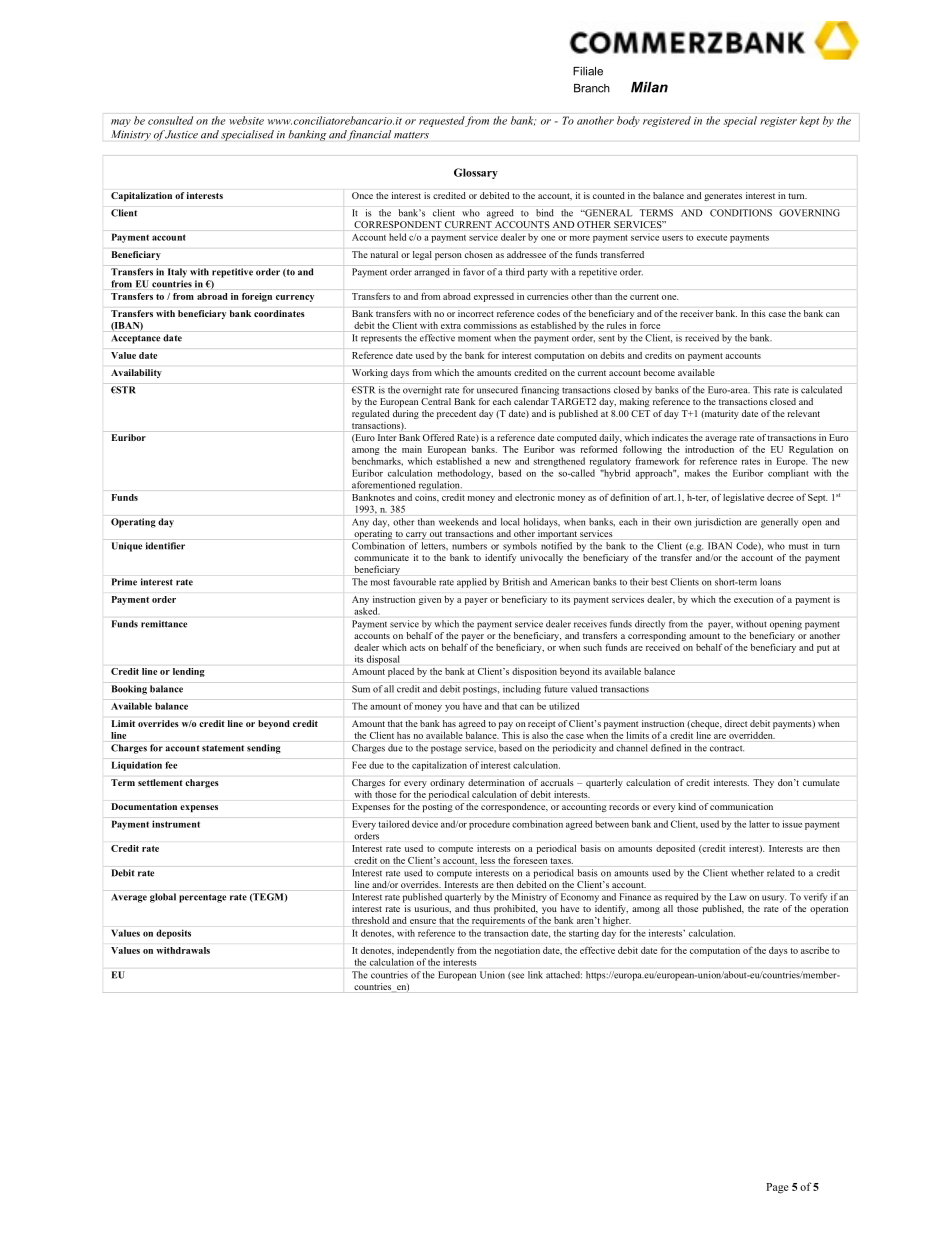  I want to click on remittance, so click(164, 624).
